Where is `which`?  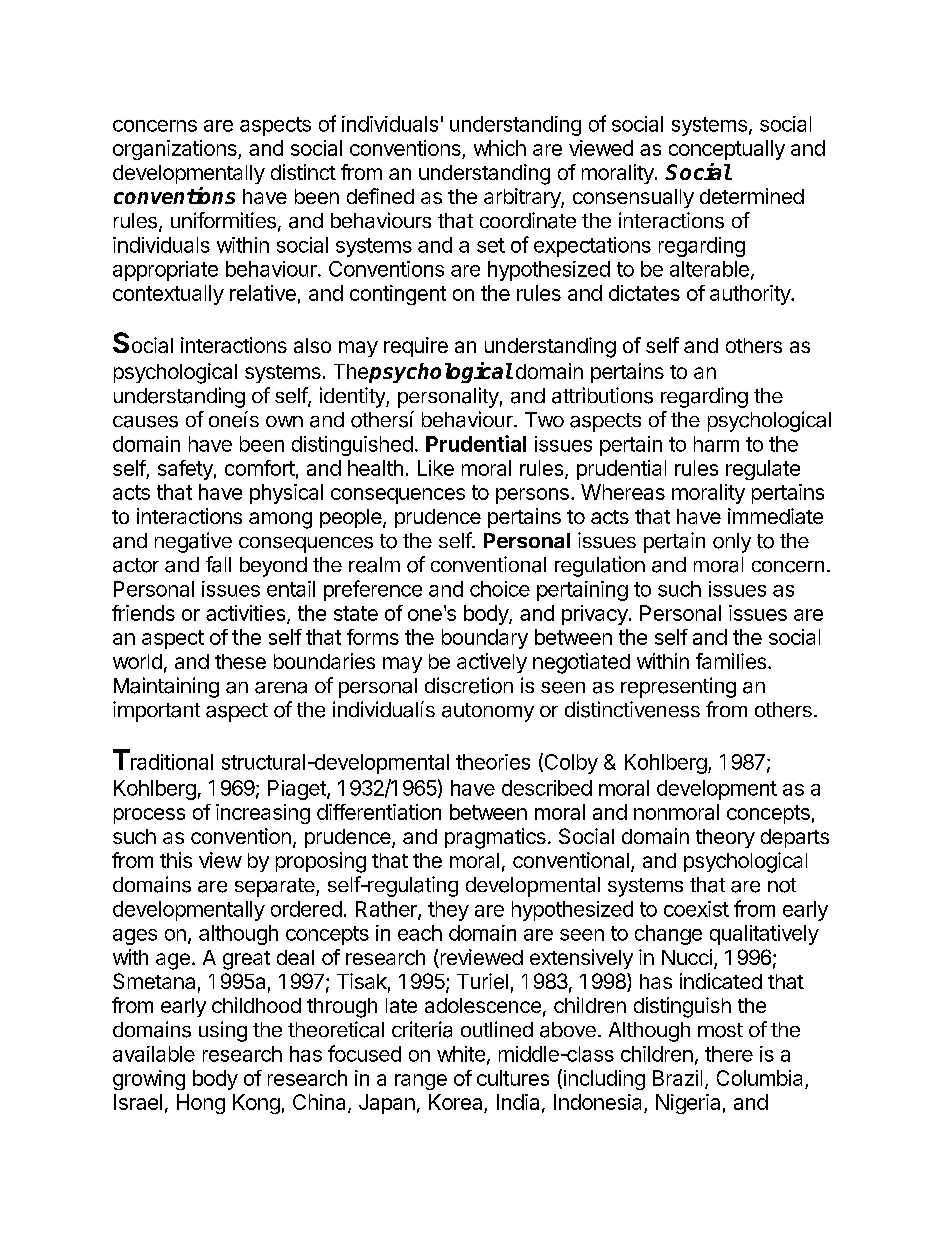 which is located at coordinates (500, 148).
